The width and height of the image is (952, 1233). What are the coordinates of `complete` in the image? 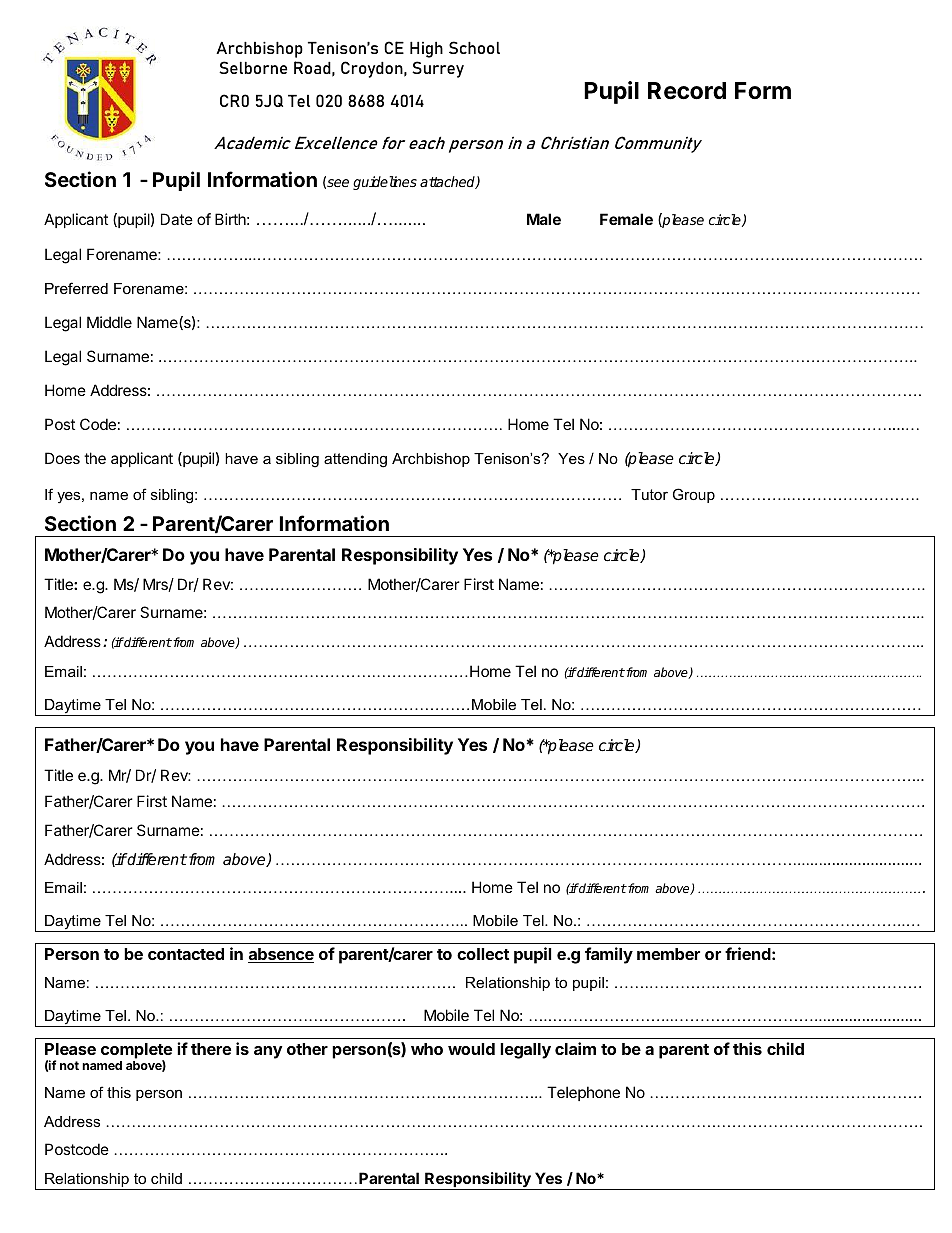 It's located at (136, 1052).
